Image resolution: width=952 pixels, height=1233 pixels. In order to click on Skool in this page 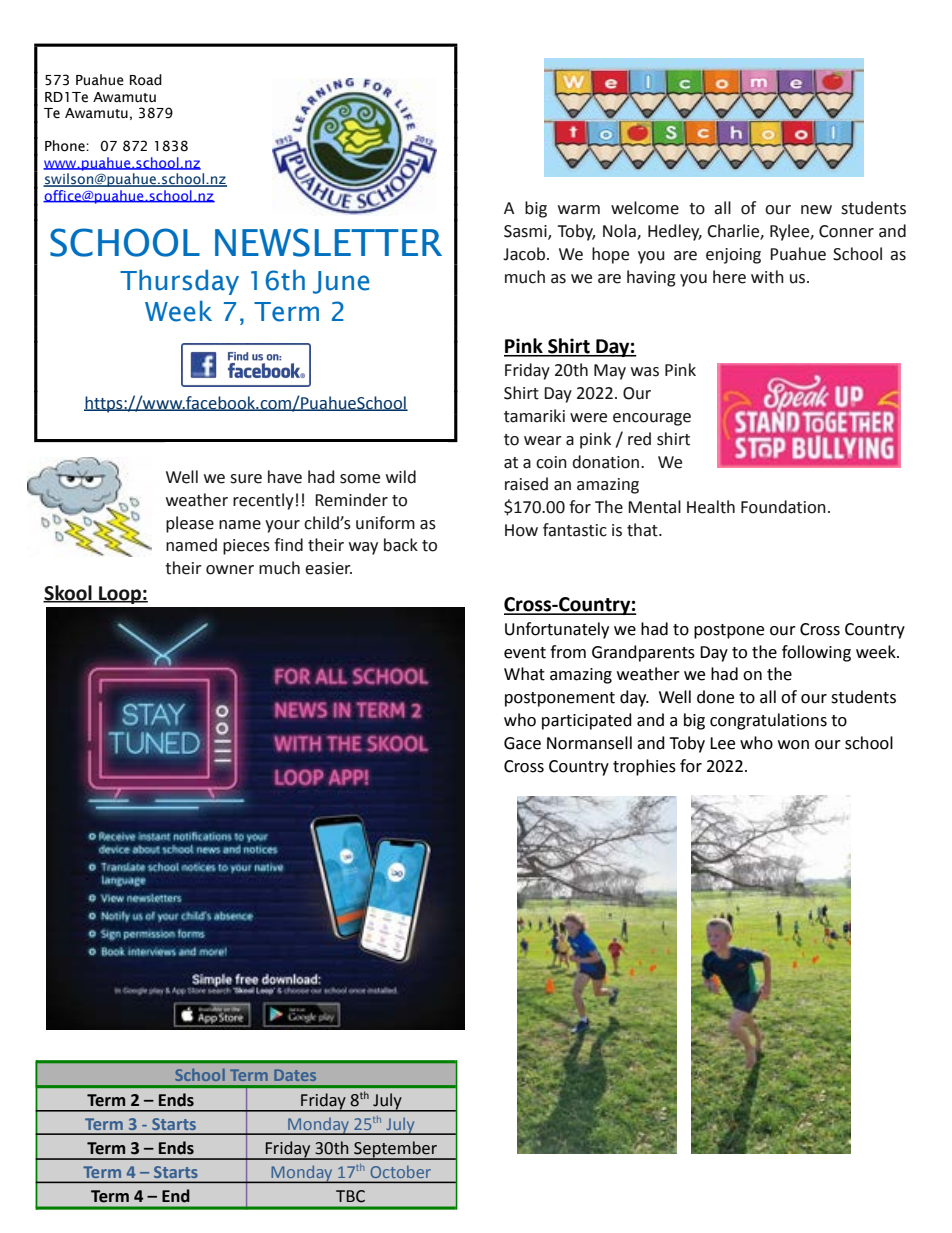, I will do `click(68, 594)`.
